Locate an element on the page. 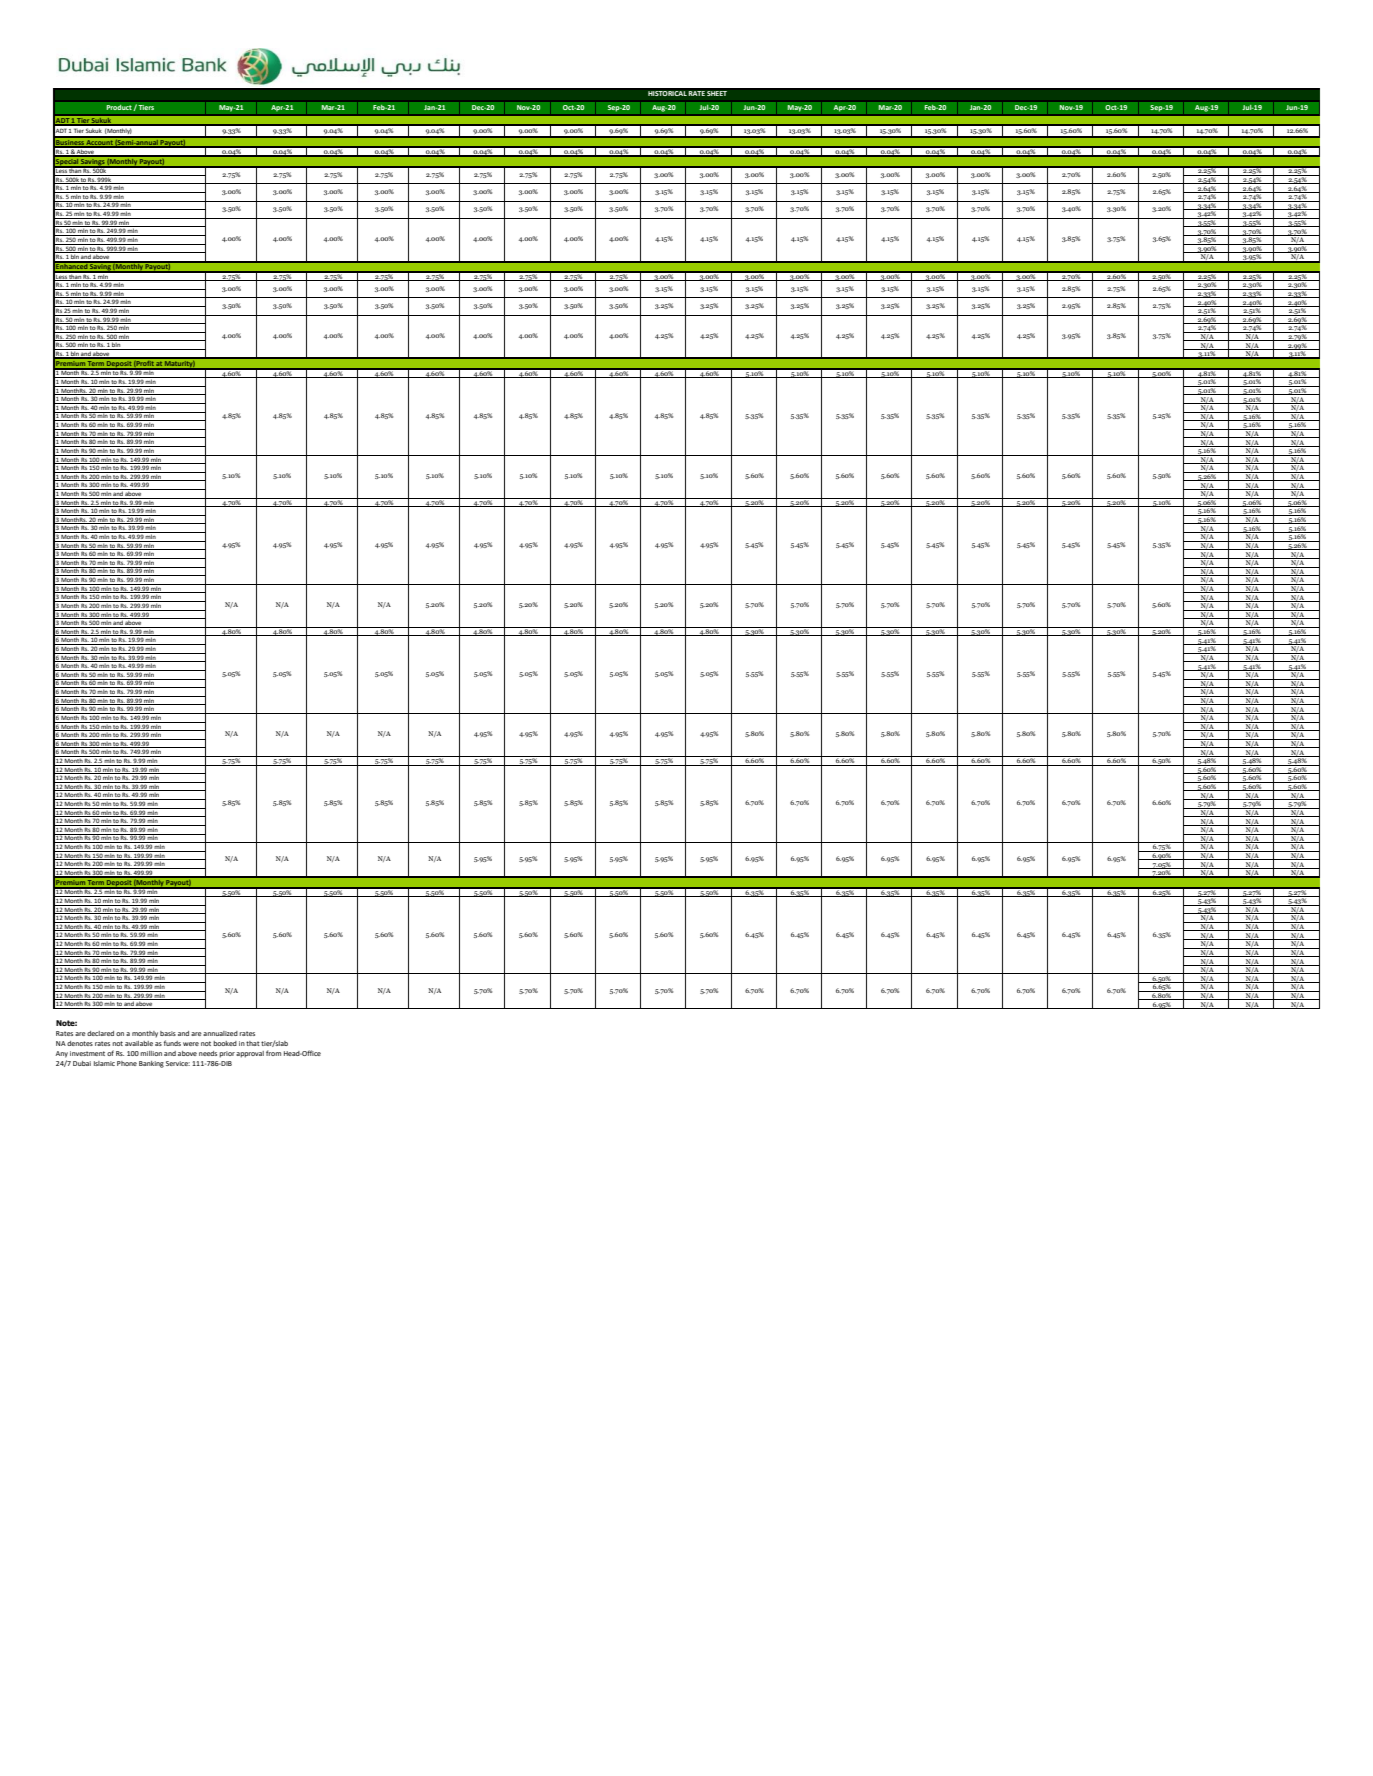 The image size is (1373, 1776). SHEET is located at coordinates (717, 93).
